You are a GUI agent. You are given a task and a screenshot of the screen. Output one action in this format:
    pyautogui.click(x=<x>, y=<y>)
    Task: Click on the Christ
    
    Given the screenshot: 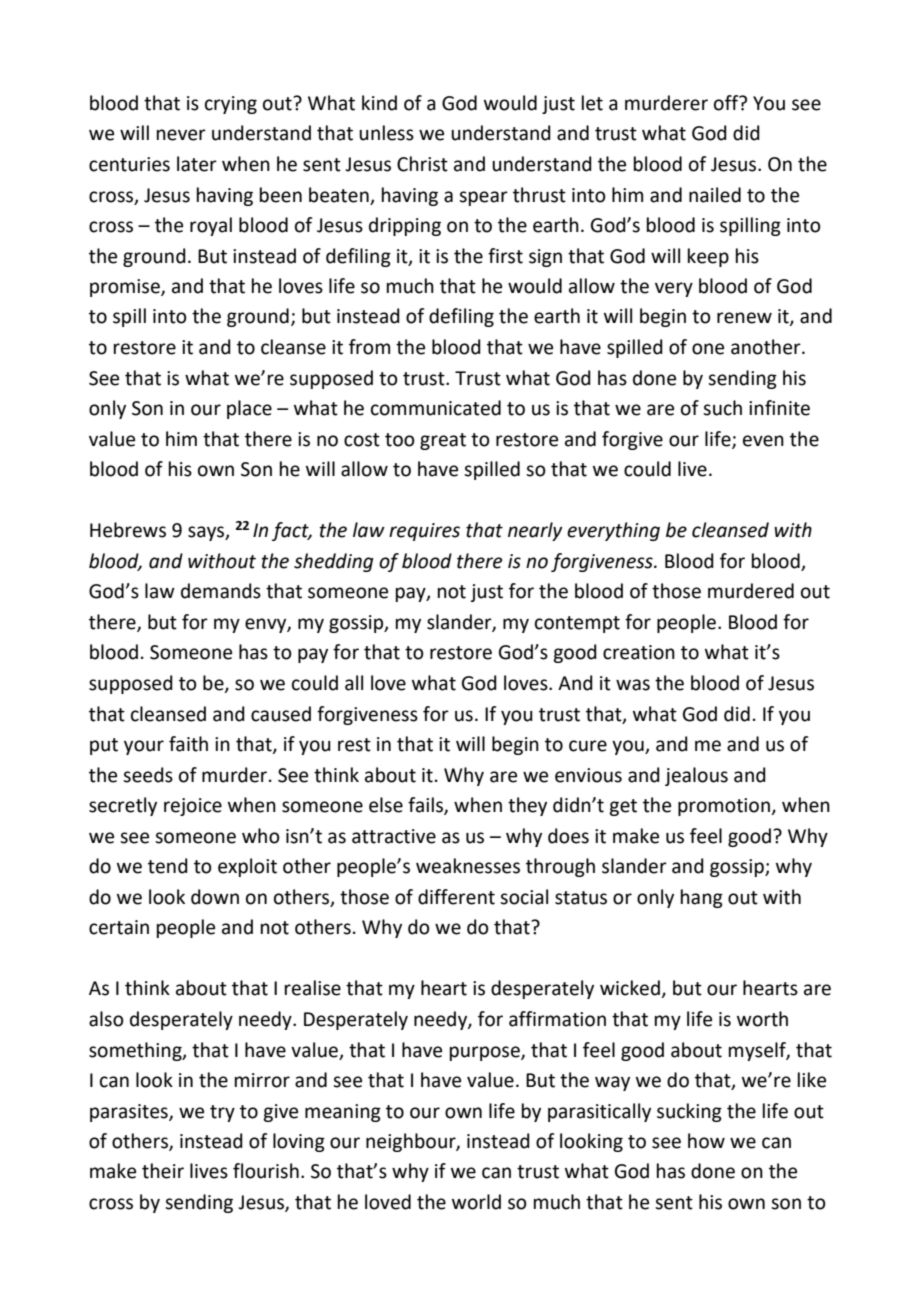 What is the action you would take?
    pyautogui.click(x=422, y=164)
